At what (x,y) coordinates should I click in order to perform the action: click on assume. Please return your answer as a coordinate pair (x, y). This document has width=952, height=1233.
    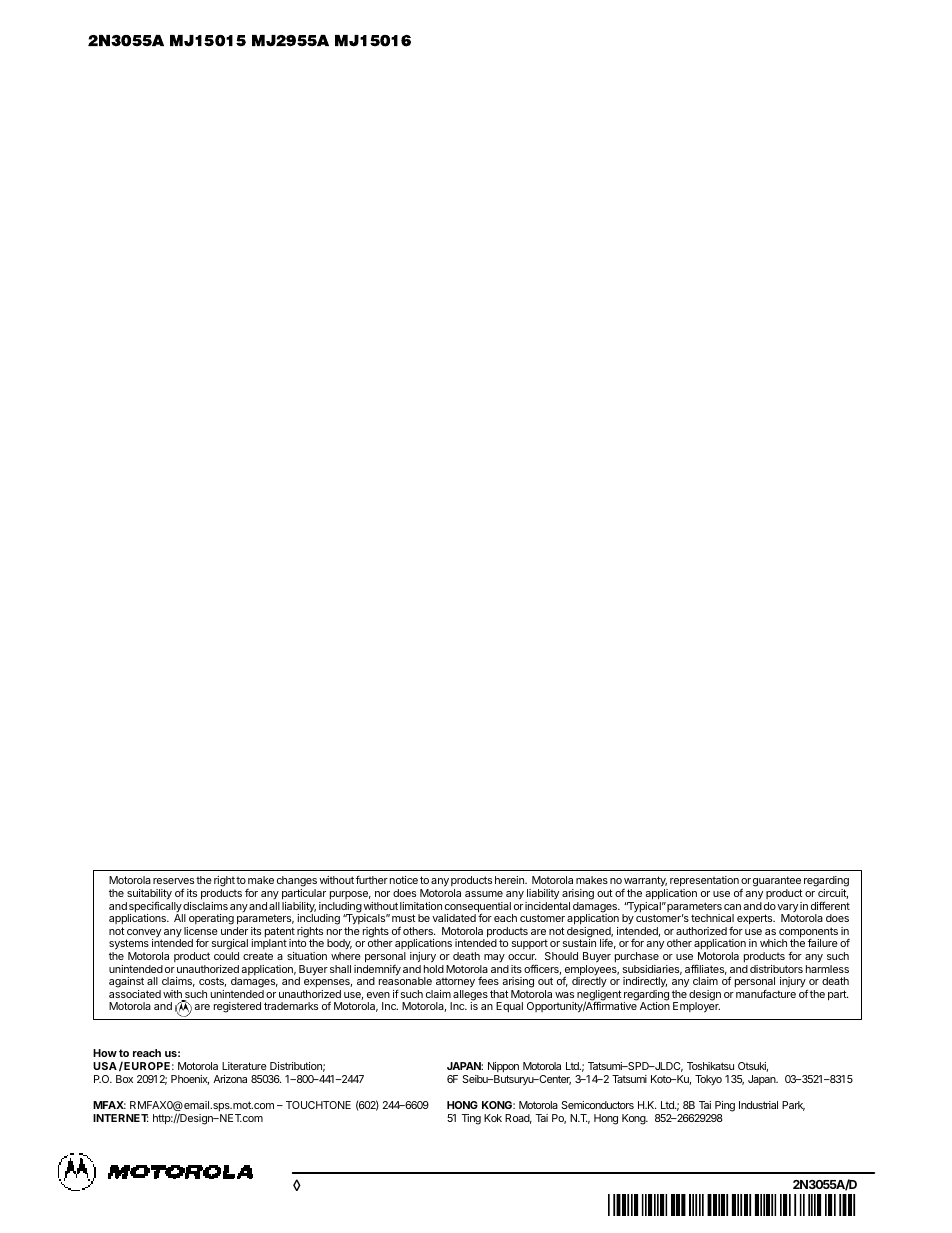
    Looking at the image, I should click on (484, 894).
